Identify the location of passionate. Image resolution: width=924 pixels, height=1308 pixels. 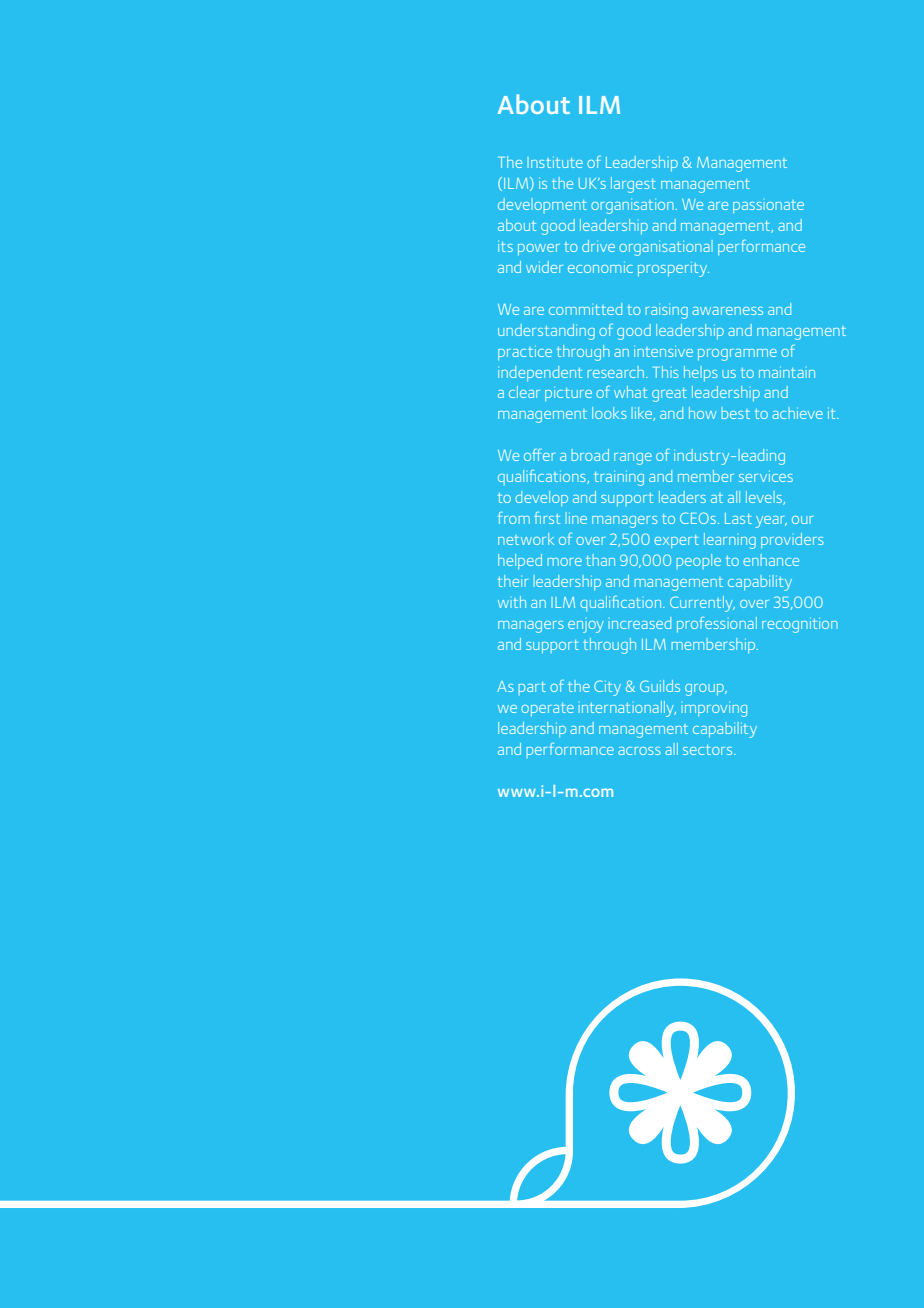
(768, 206).
